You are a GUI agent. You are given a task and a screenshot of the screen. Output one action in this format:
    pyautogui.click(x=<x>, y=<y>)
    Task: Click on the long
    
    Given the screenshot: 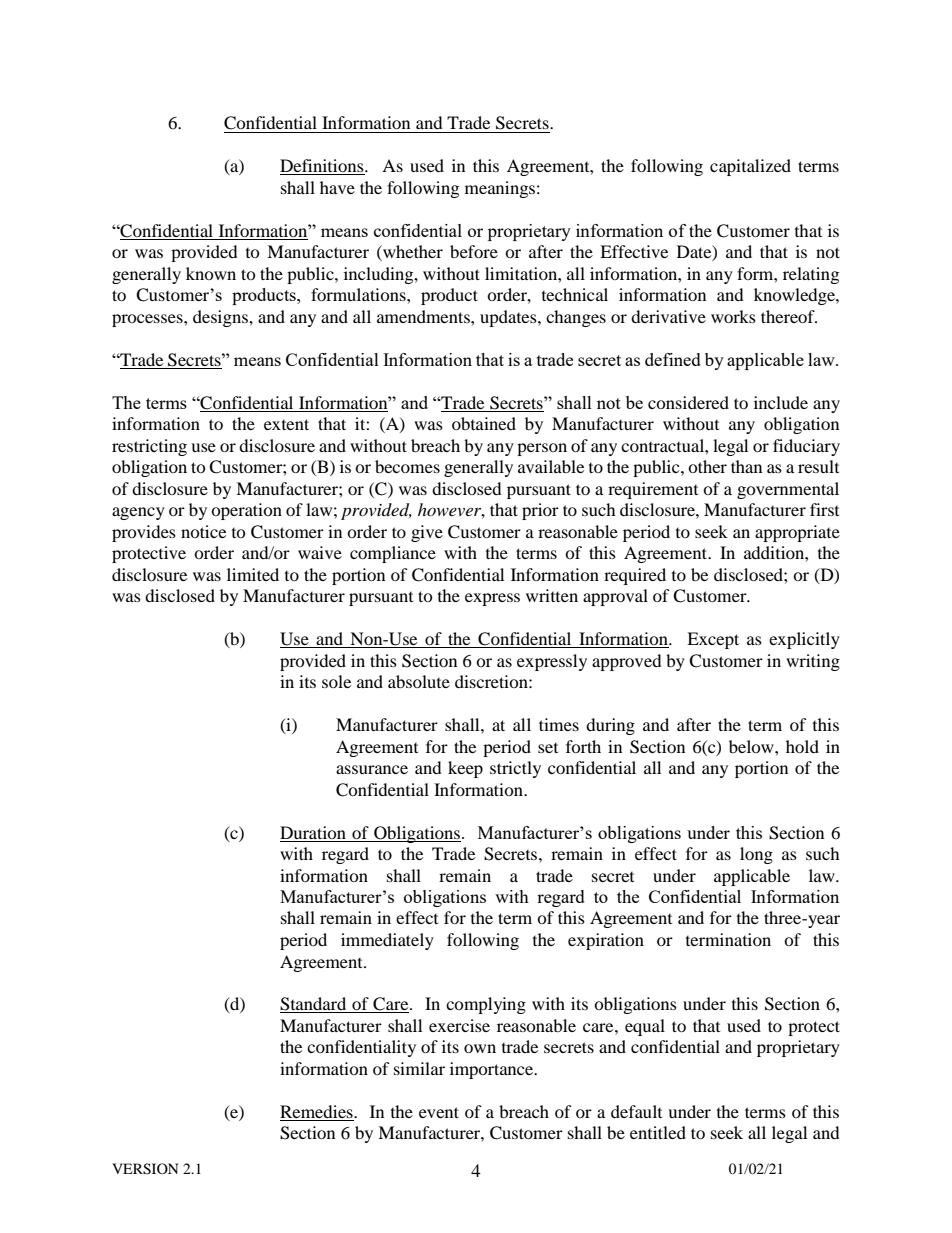 What is the action you would take?
    pyautogui.click(x=756, y=855)
